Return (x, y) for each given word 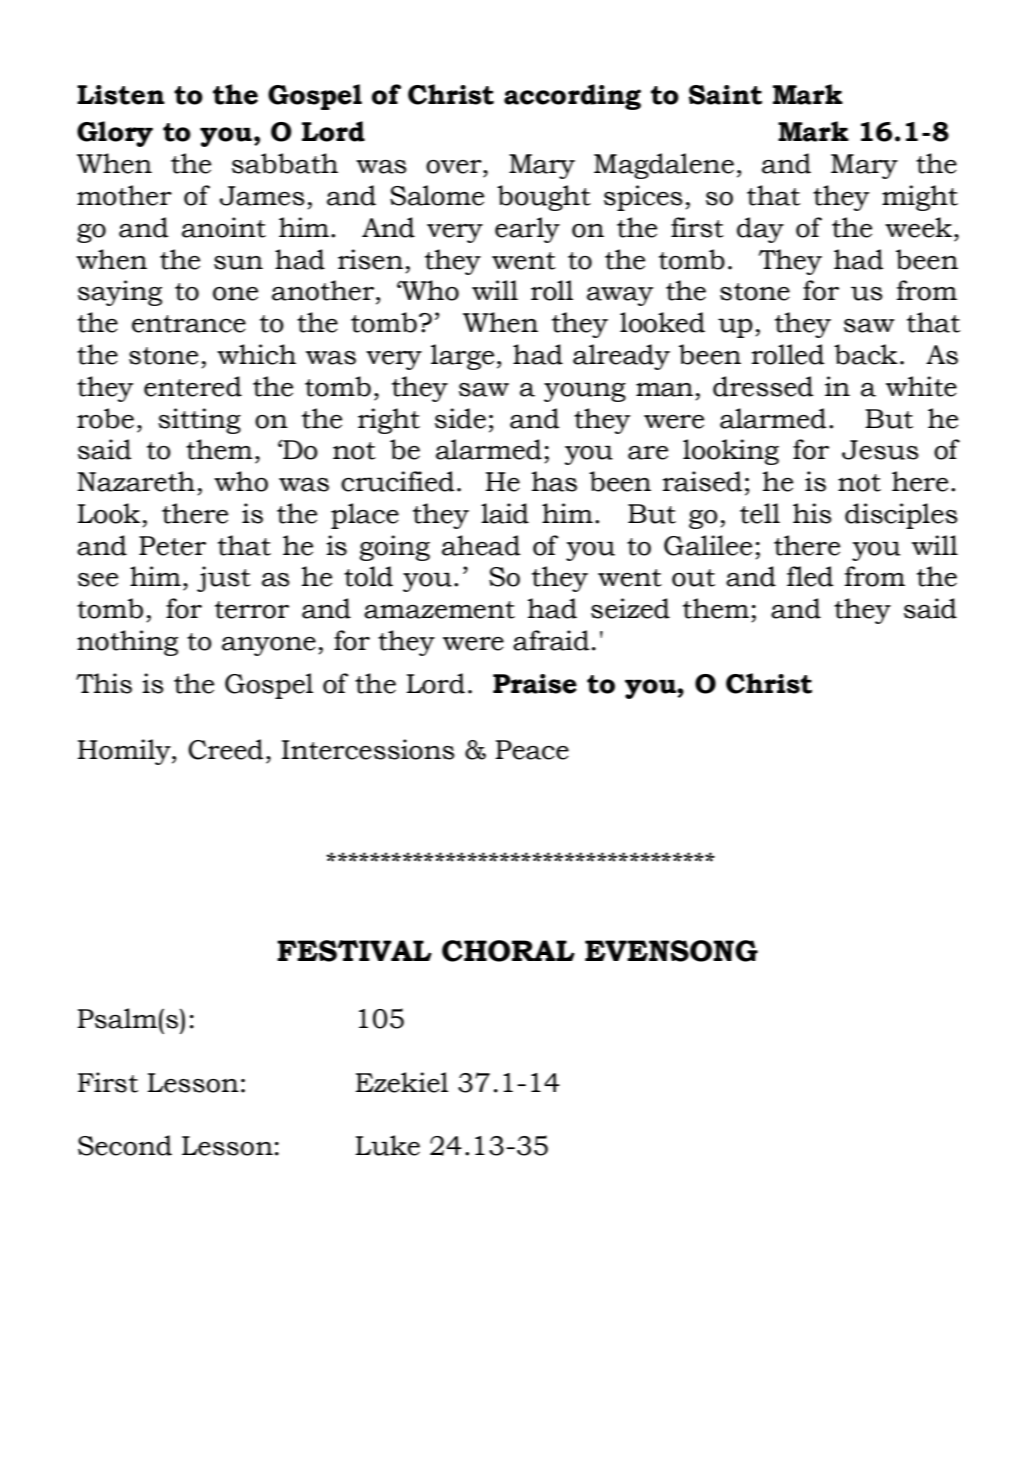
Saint (725, 95)
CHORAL (508, 951)
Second (125, 1145)
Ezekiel (402, 1082)
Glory (115, 134)
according (572, 97)
